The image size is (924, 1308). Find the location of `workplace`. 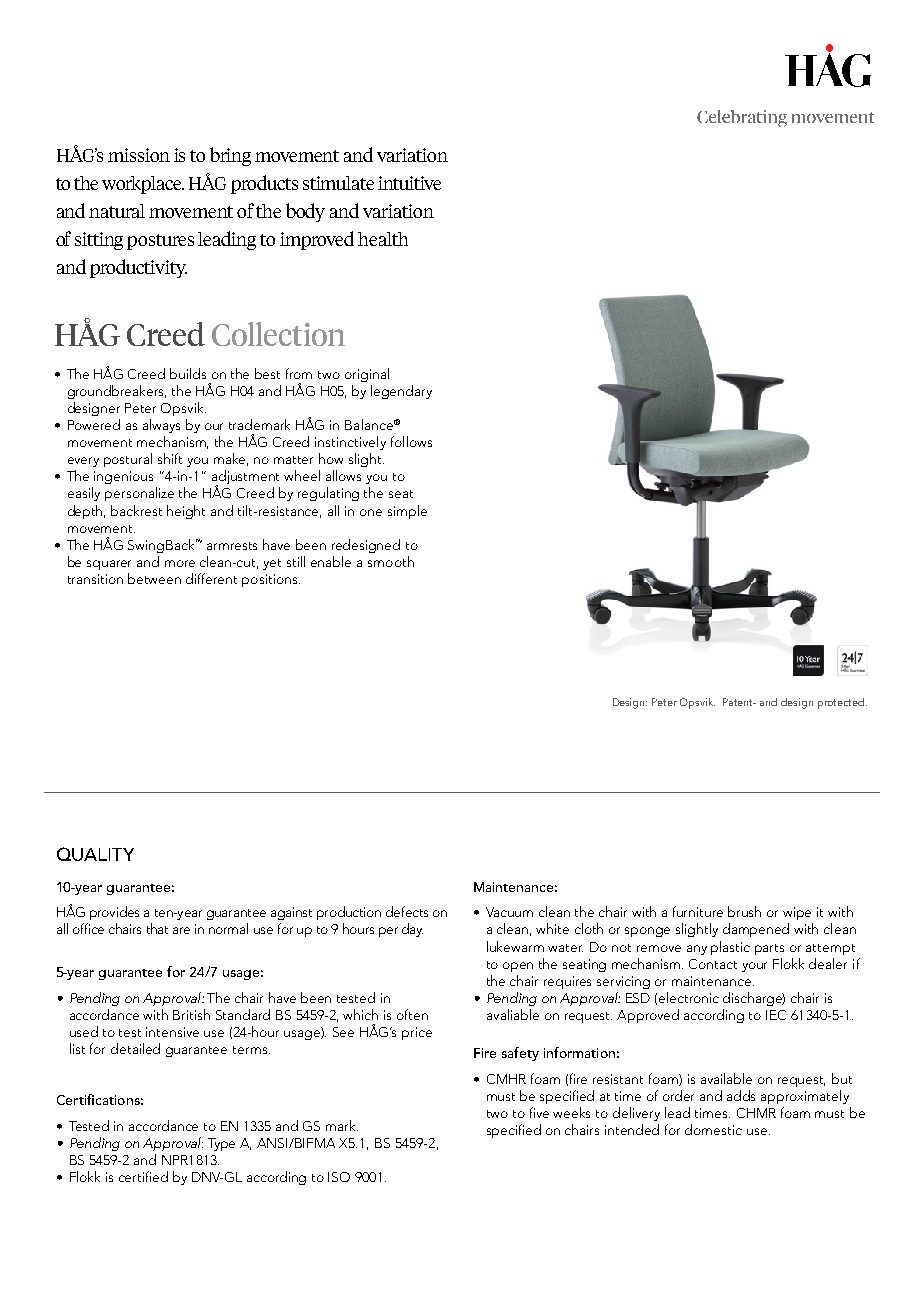

workplace is located at coordinates (143, 185).
